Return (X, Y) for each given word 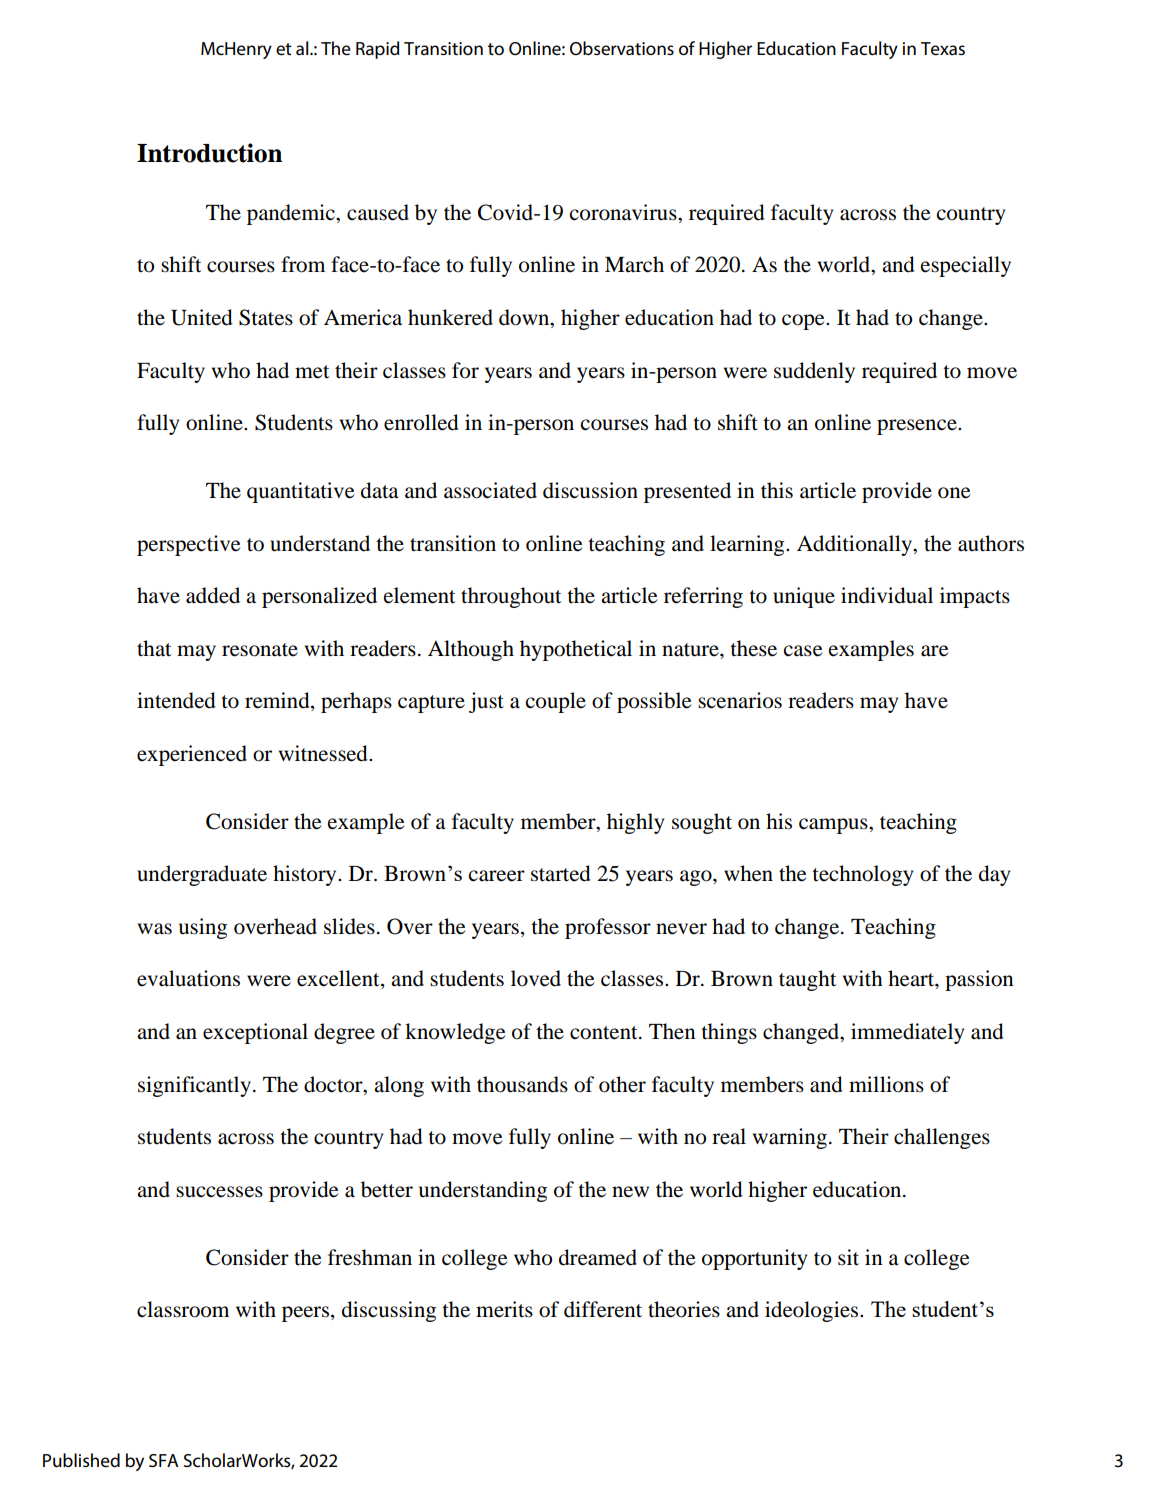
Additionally (855, 545)
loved (536, 978)
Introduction (209, 153)
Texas (943, 49)
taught (807, 980)
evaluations (188, 978)
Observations (622, 48)
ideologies (813, 1311)
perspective (189, 545)
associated (490, 490)
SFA (163, 1460)
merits (504, 1309)
